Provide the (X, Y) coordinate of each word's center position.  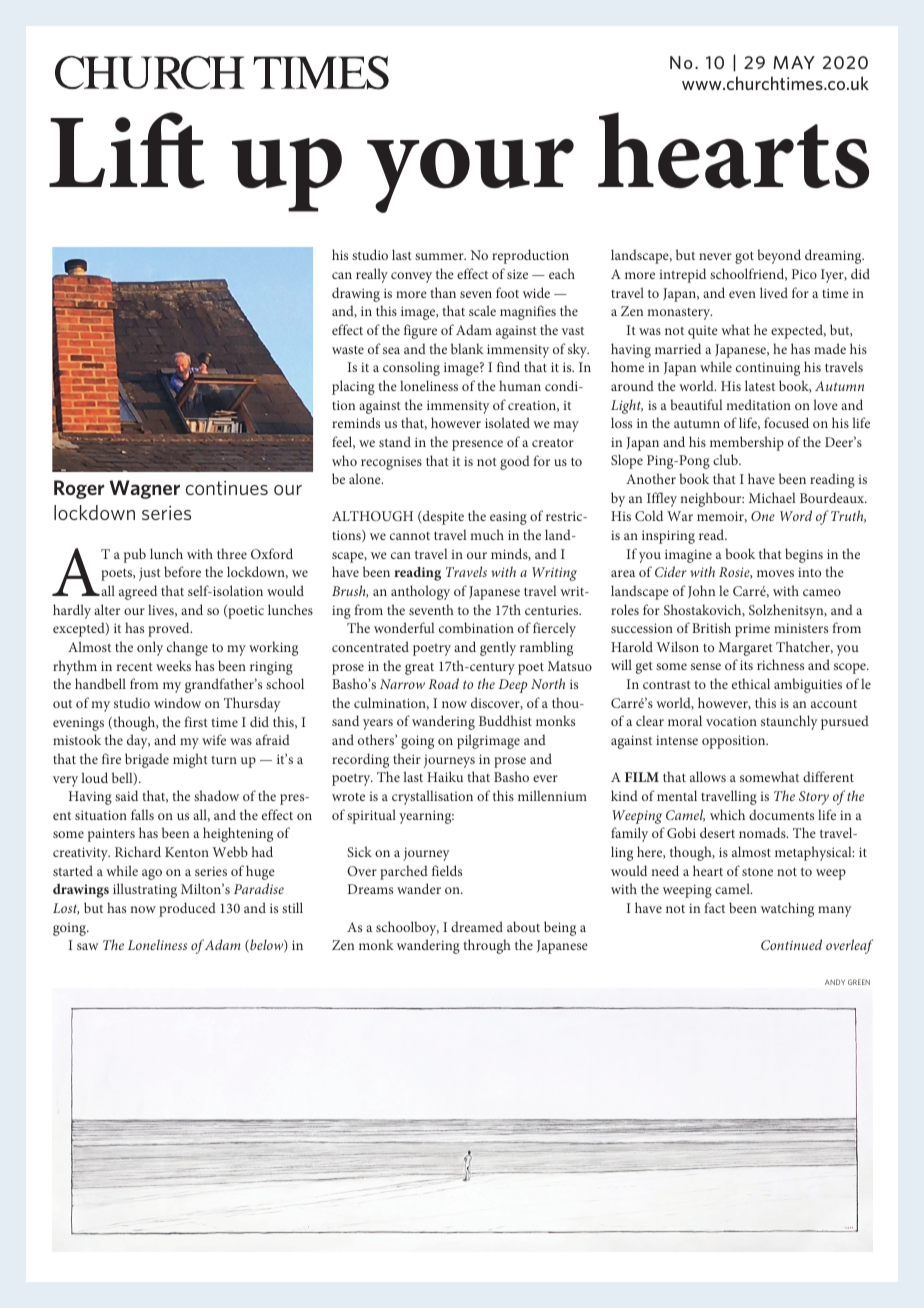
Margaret (745, 649)
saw (88, 946)
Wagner (144, 489)
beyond (779, 256)
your (470, 176)
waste (348, 349)
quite (703, 332)
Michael (772, 497)
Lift (127, 150)
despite (443, 517)
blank (467, 348)
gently (498, 648)
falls (142, 814)
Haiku (445, 776)
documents (781, 814)
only (150, 648)
